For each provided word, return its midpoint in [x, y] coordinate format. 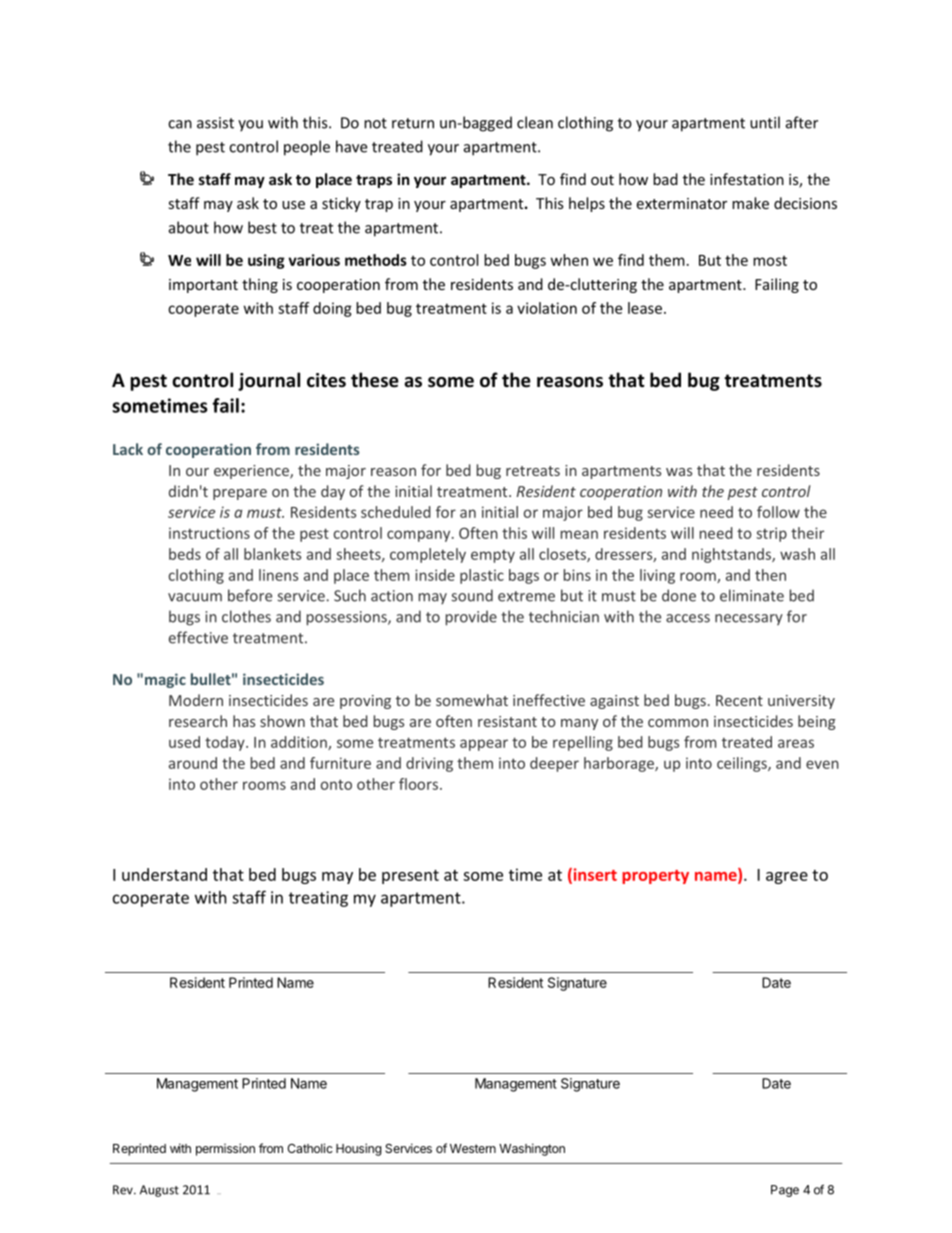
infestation [747, 179]
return [413, 123]
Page [785, 1191]
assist [215, 123]
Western [473, 1148]
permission [225, 1149]
